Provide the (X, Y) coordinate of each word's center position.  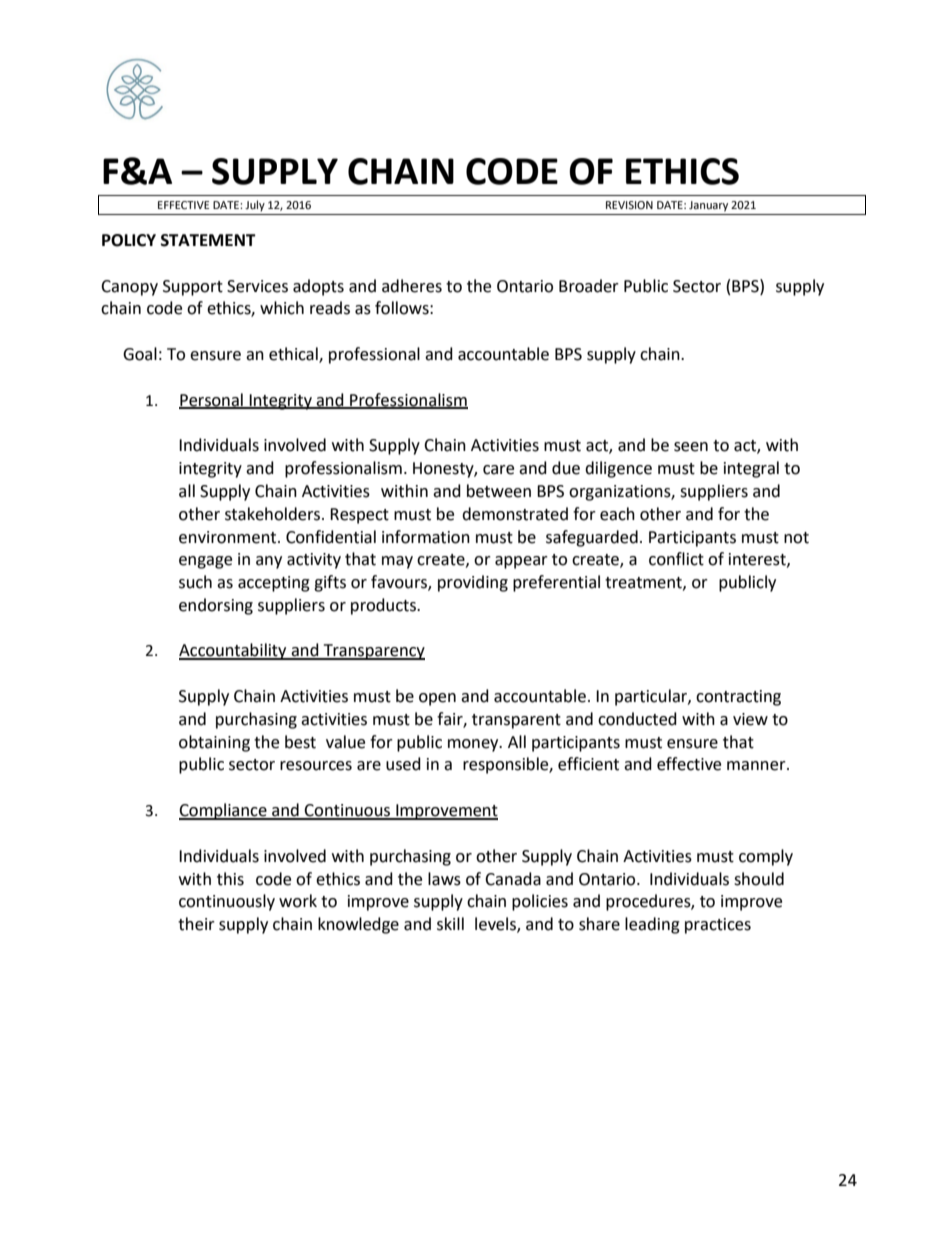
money (474, 745)
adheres (412, 286)
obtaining (214, 743)
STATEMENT (208, 240)
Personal (212, 400)
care (498, 470)
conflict (676, 559)
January (708, 206)
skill (450, 924)
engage (205, 562)
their (196, 924)
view (750, 719)
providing (473, 583)
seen (691, 447)
